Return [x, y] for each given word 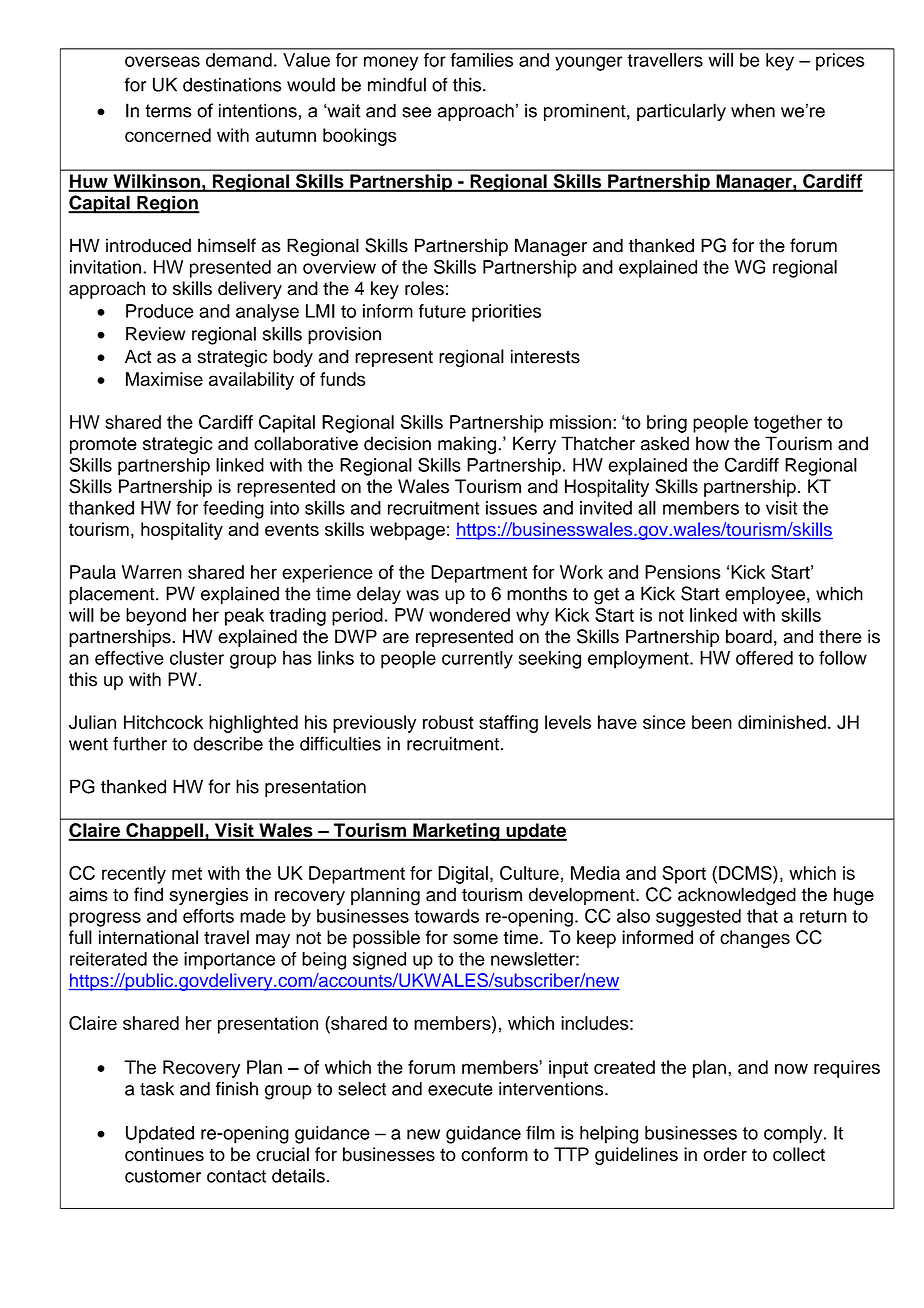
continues [164, 1154]
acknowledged [737, 896]
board [749, 636]
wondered [469, 615]
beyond [156, 617]
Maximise [164, 379]
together [788, 424]
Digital [463, 875]
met [187, 873]
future [442, 311]
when [753, 110]
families [482, 60]
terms [168, 111]
